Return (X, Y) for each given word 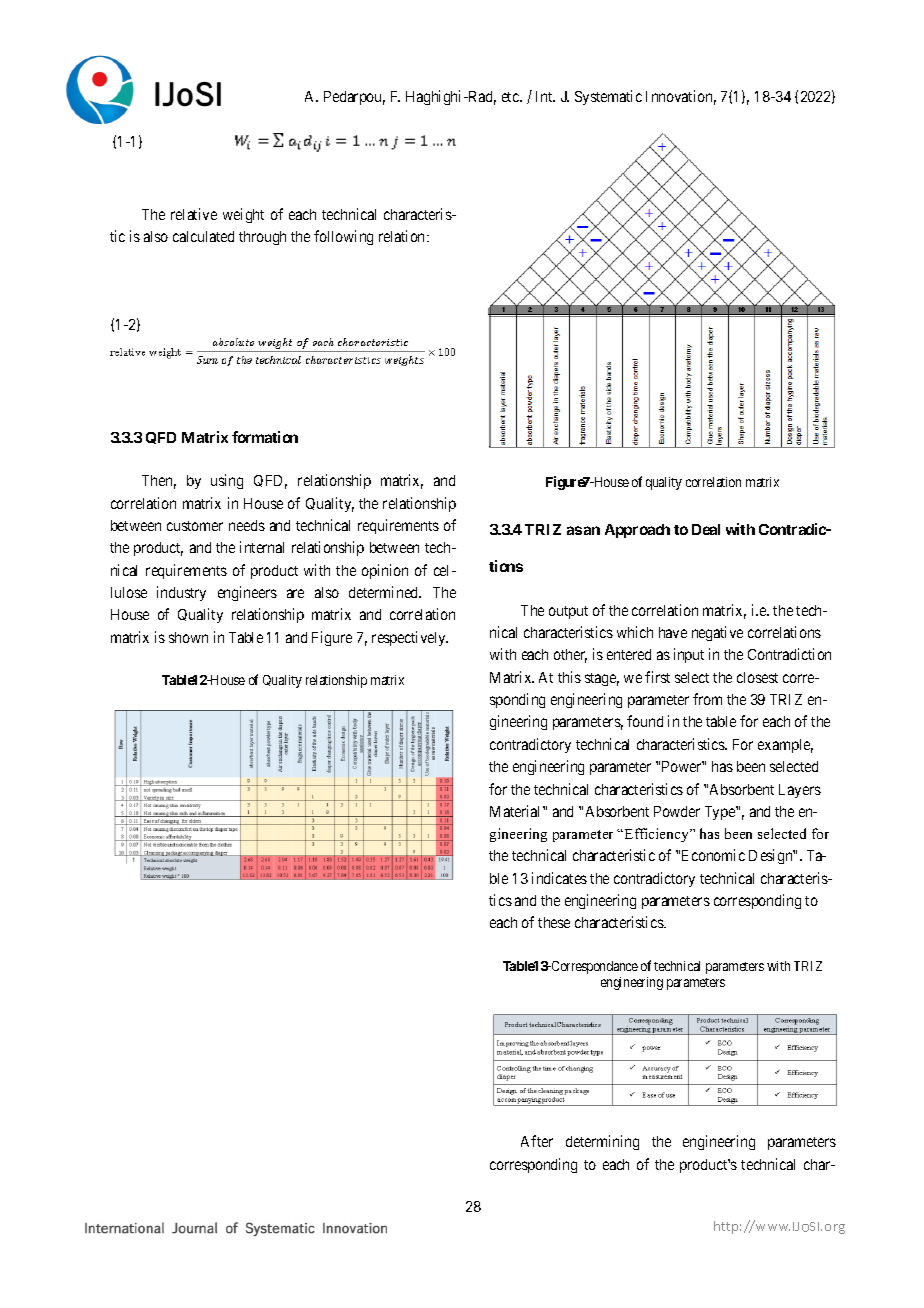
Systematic (608, 97)
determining (602, 1142)
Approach (637, 531)
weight (243, 215)
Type (721, 813)
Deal (706, 529)
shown (188, 637)
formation (265, 437)
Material (517, 811)
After (537, 1141)
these (554, 922)
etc (511, 97)
